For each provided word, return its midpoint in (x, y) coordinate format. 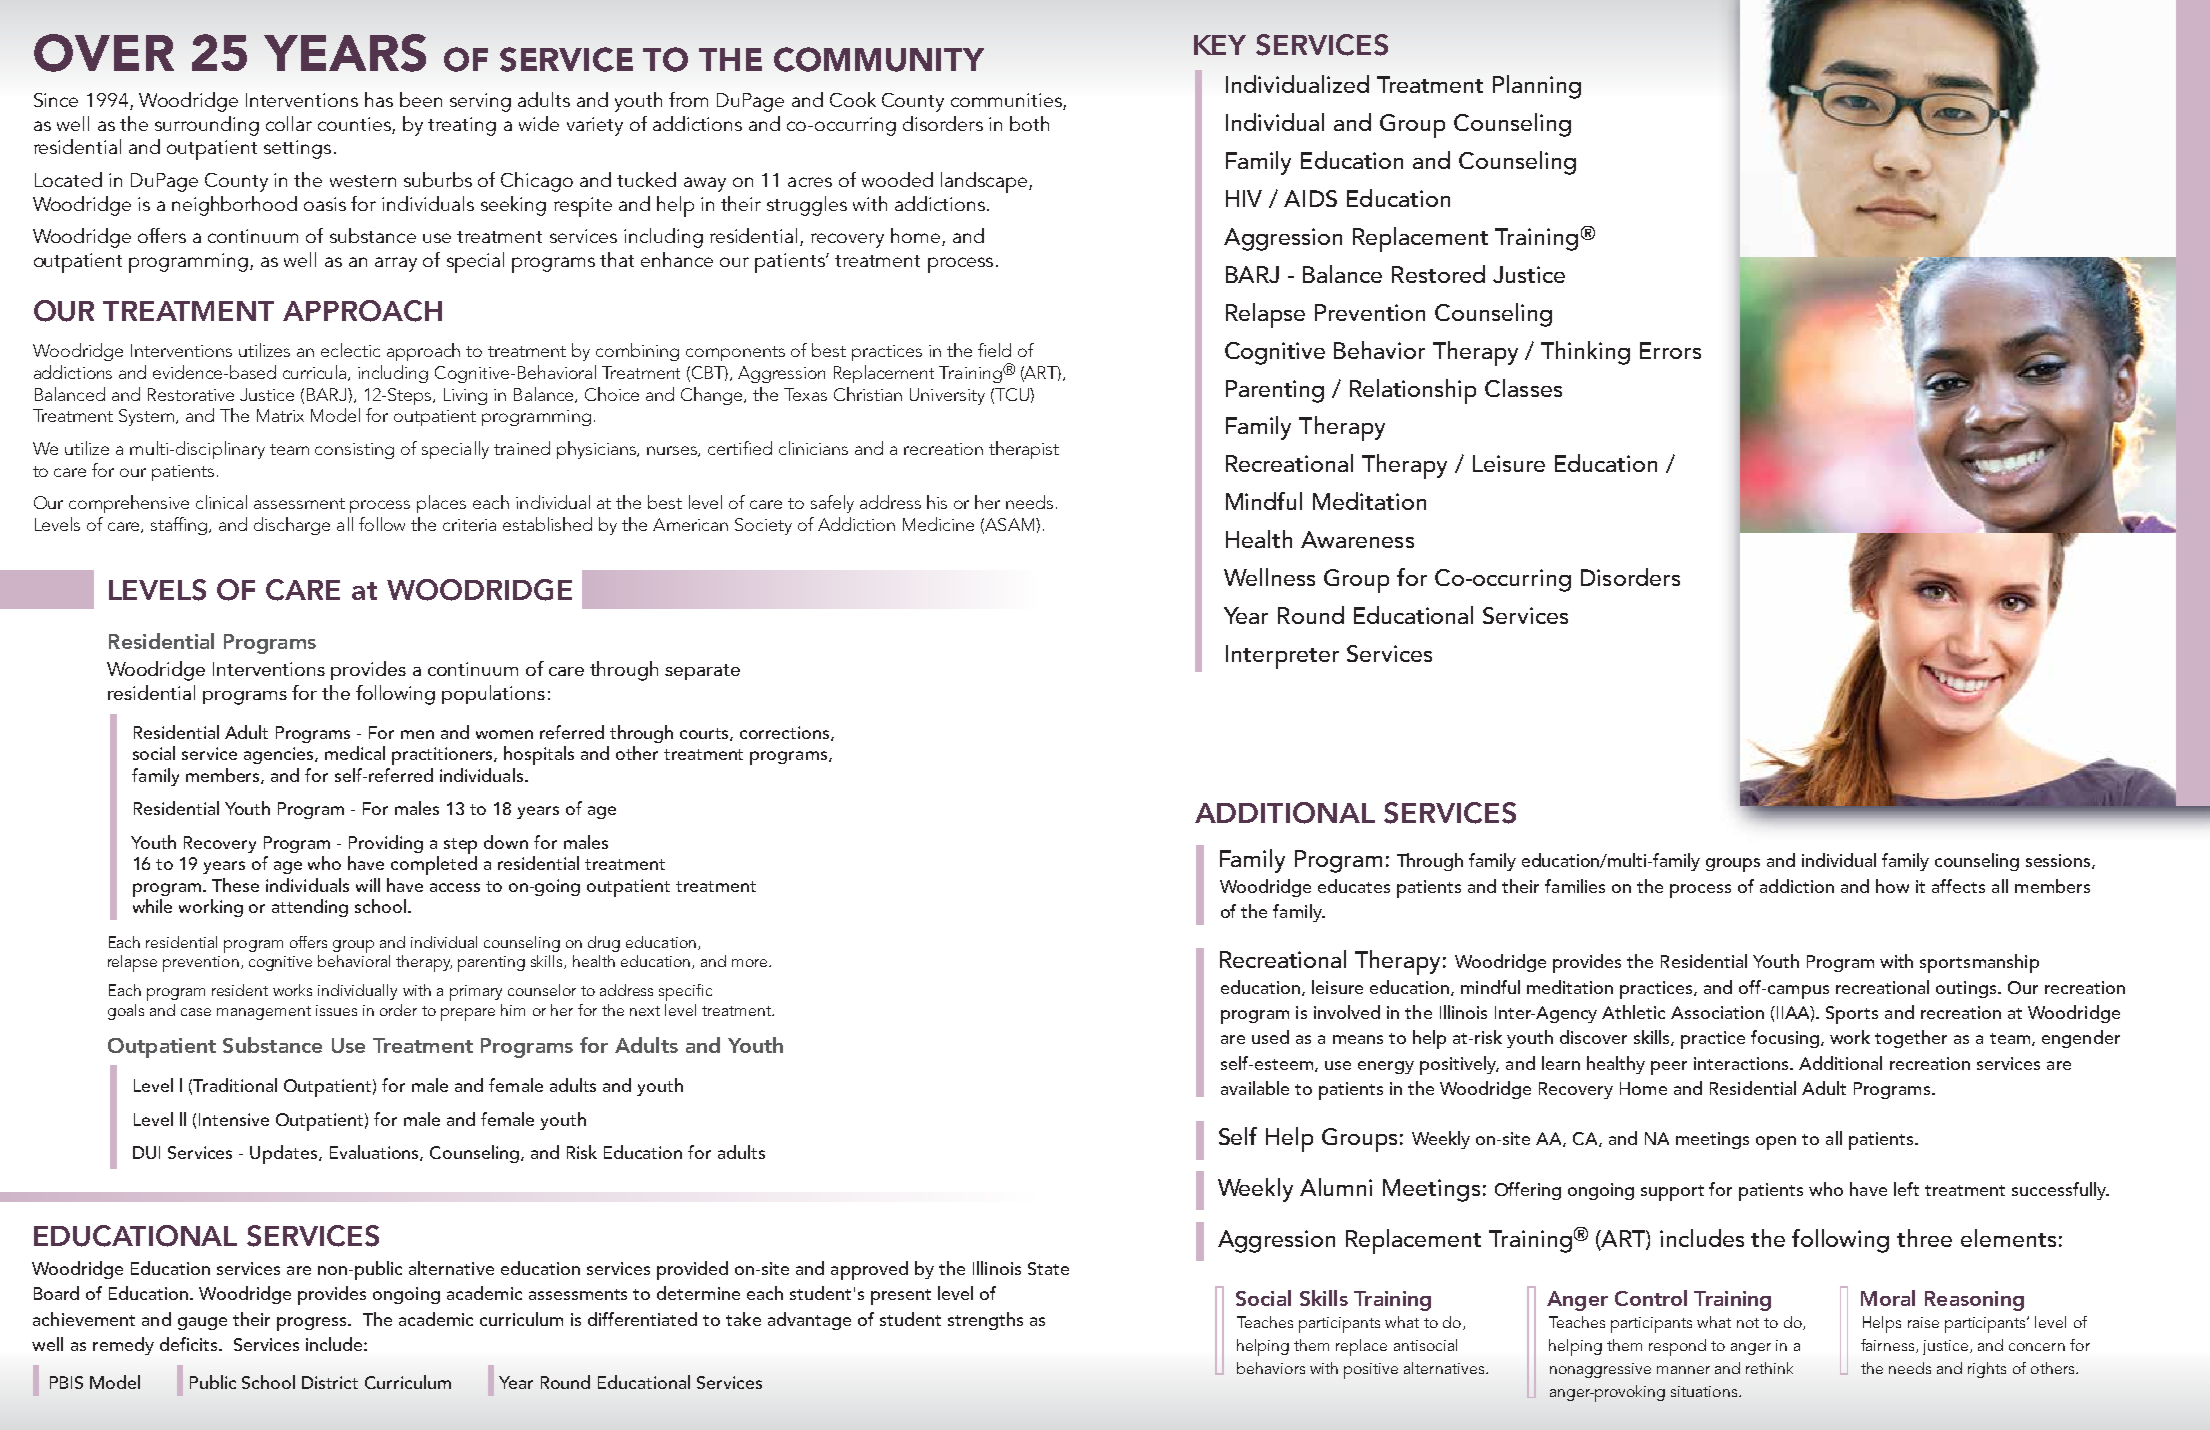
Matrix (280, 415)
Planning (1537, 87)
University (947, 396)
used (1270, 1037)
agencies (280, 755)
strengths (985, 1321)
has (379, 99)
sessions (2059, 861)
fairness (1889, 1346)
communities (1007, 101)
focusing (1786, 1039)
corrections (786, 733)
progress (313, 1324)
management (264, 1013)
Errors (1670, 350)
